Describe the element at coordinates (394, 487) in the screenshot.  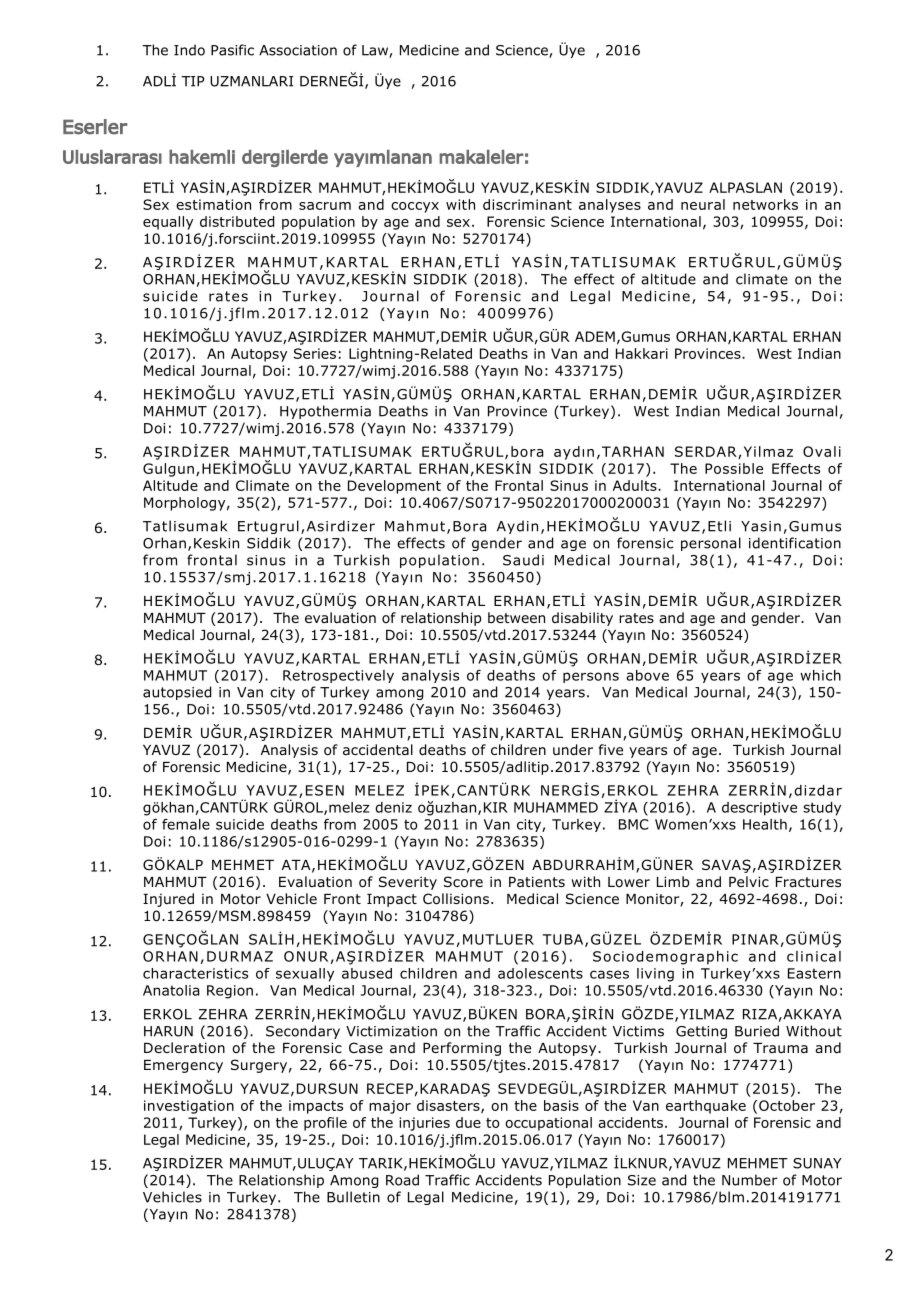
I see `Development` at that location.
